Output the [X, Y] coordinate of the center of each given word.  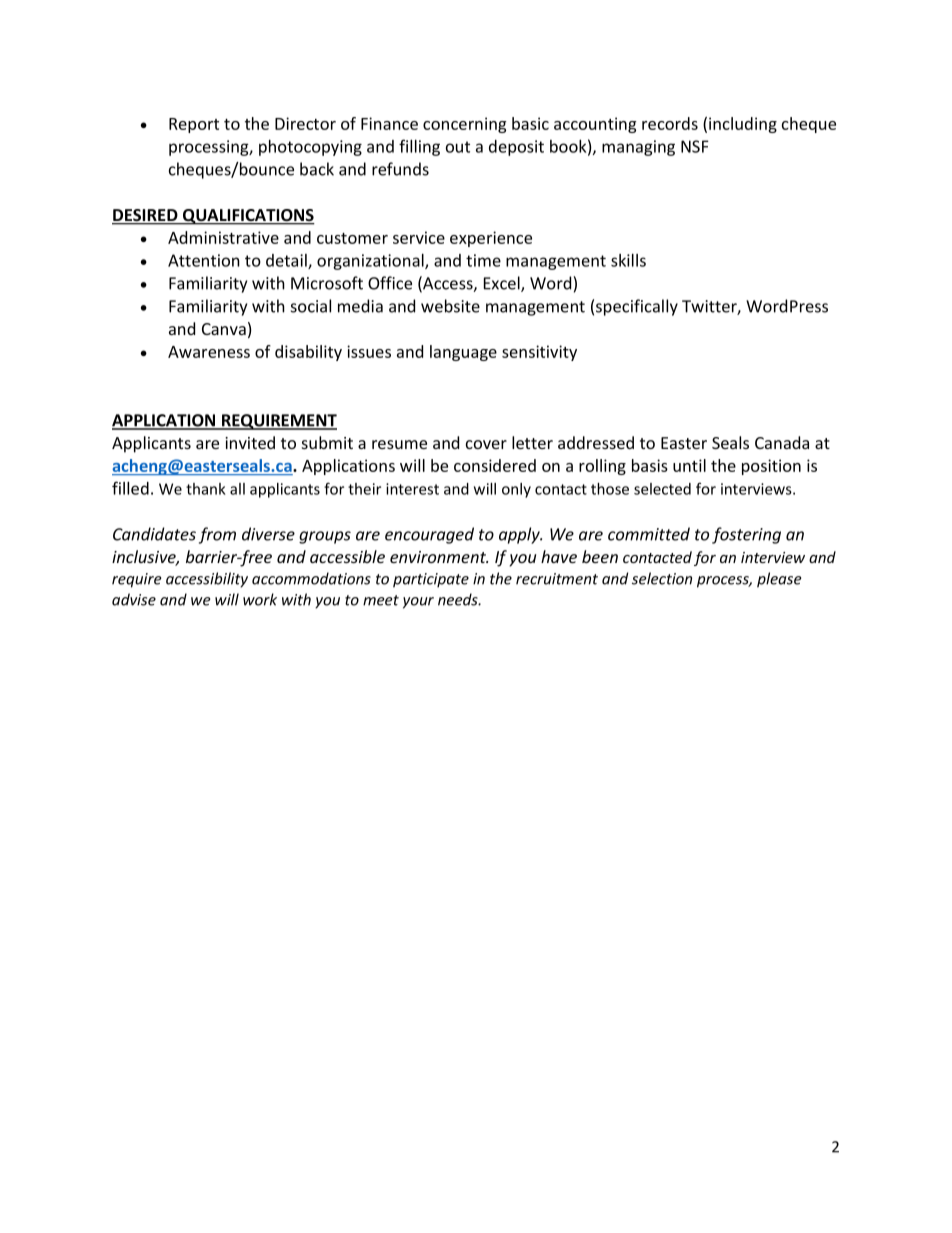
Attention [204, 260]
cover [486, 444]
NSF [695, 146]
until [689, 465]
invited [250, 442]
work [260, 599]
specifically [637, 307]
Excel [503, 284]
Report [194, 125]
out [458, 147]
